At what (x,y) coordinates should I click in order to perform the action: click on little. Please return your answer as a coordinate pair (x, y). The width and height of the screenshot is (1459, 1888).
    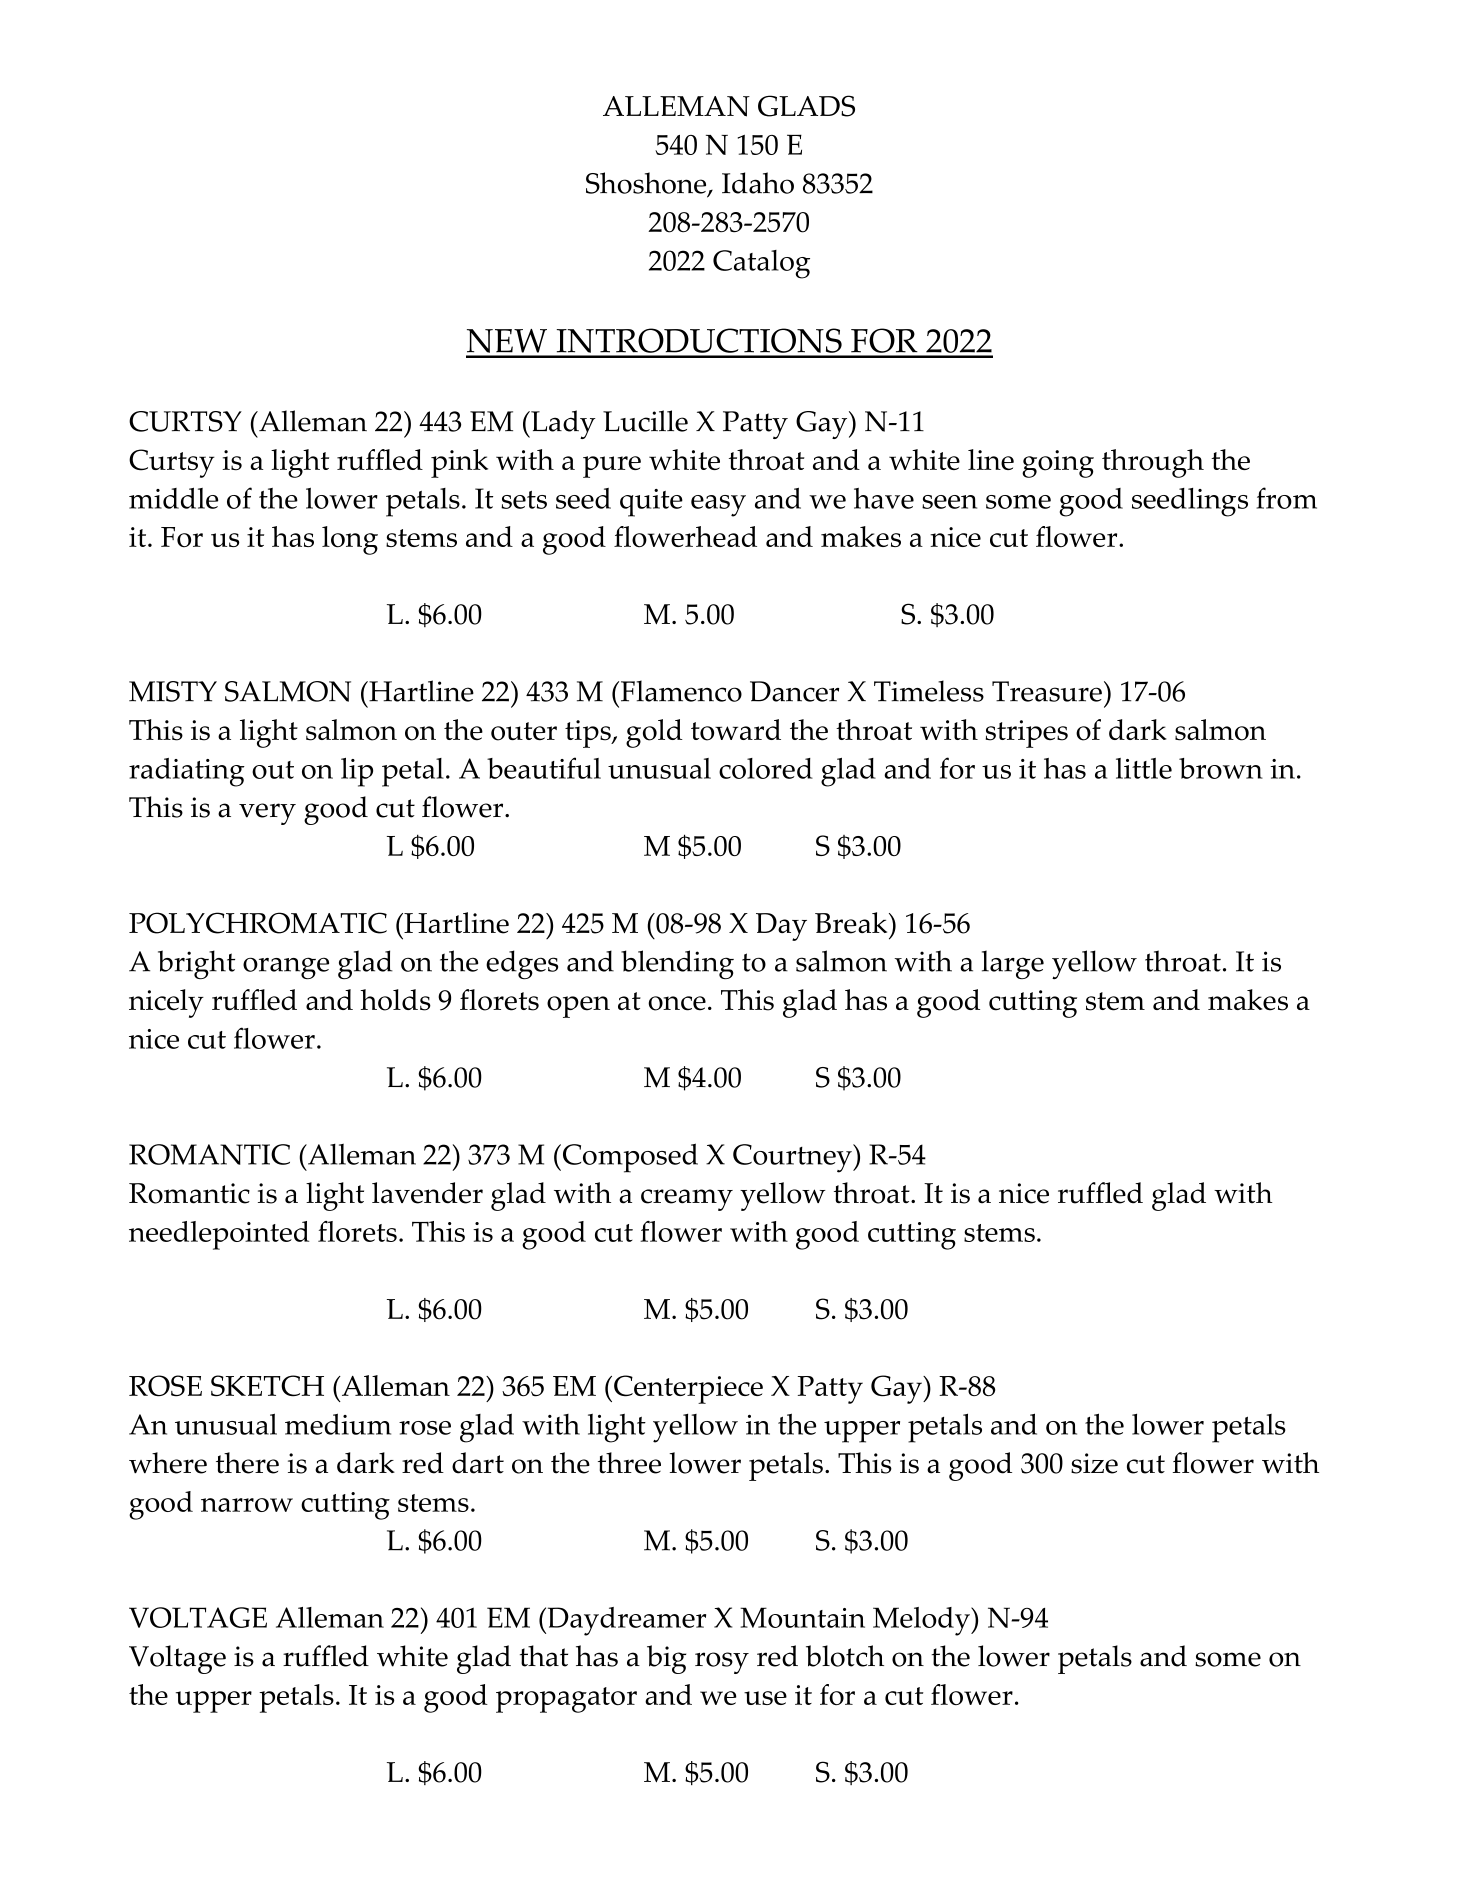
    Looking at the image, I should click on (1144, 768).
